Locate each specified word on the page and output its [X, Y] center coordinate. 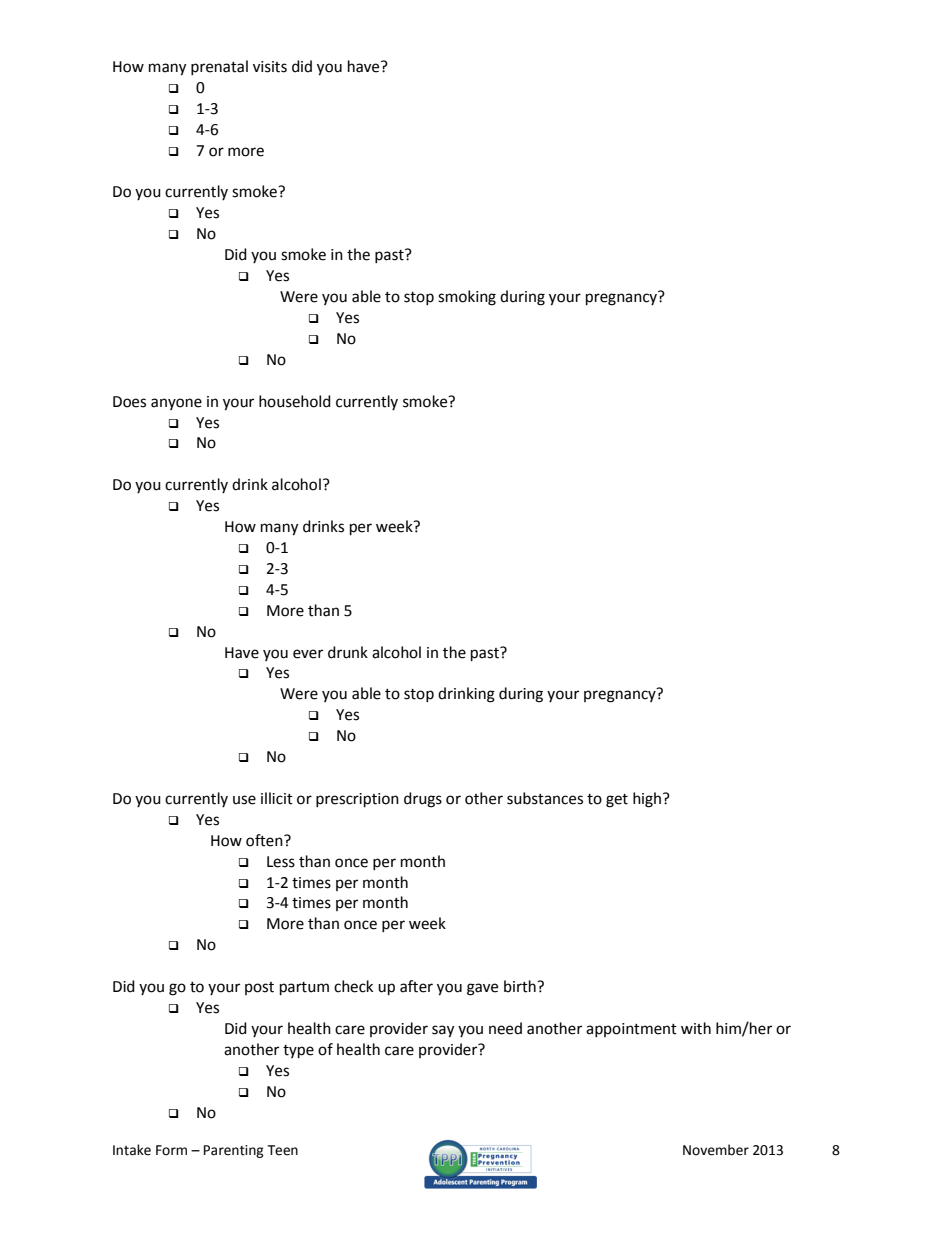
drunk [348, 652]
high [648, 800]
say [443, 1031]
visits [270, 67]
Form [171, 1150]
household [295, 401]
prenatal [219, 67]
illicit [277, 798]
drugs [423, 800]
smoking [467, 298]
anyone [176, 404]
